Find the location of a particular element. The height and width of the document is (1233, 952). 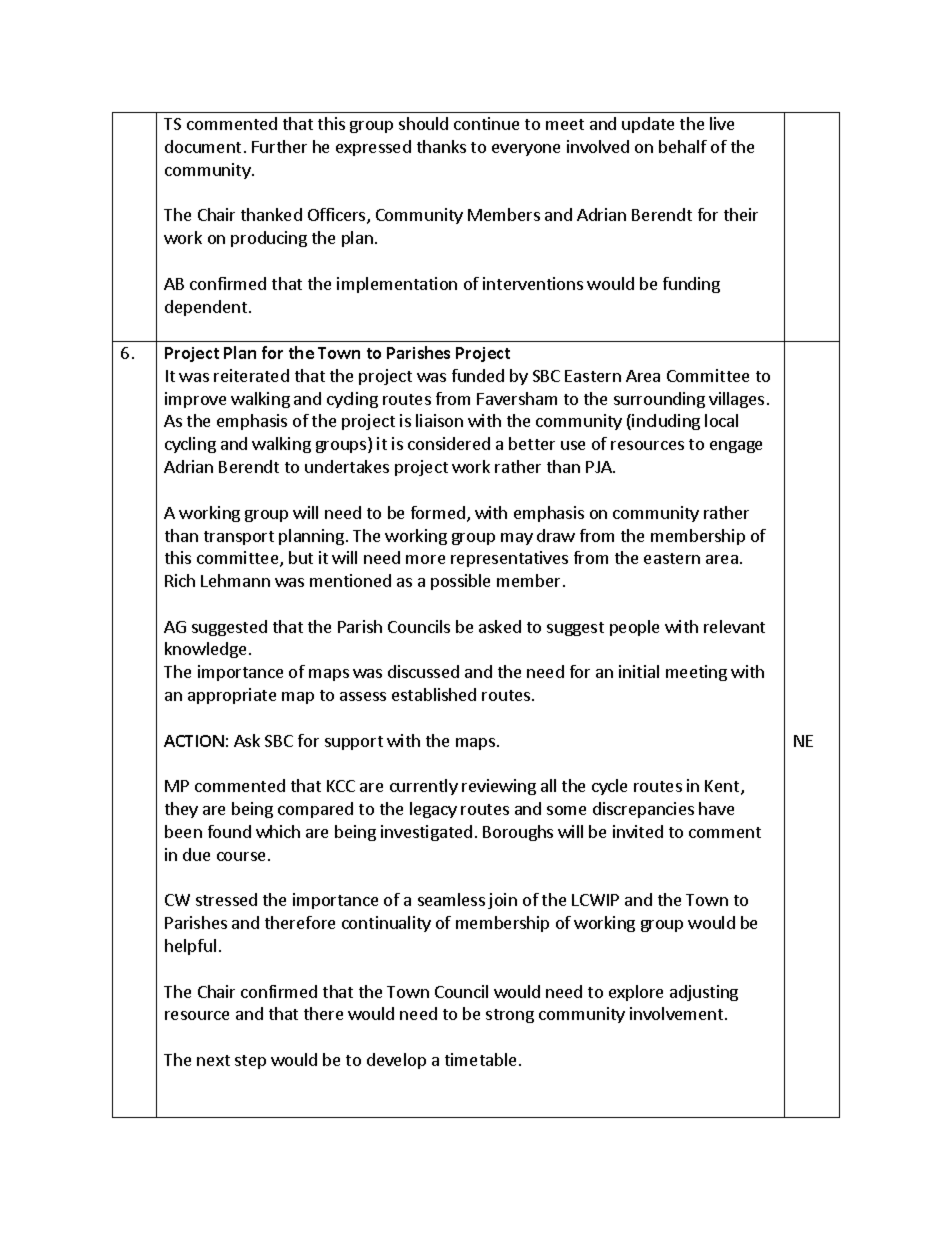

appropriate is located at coordinates (232, 696).
